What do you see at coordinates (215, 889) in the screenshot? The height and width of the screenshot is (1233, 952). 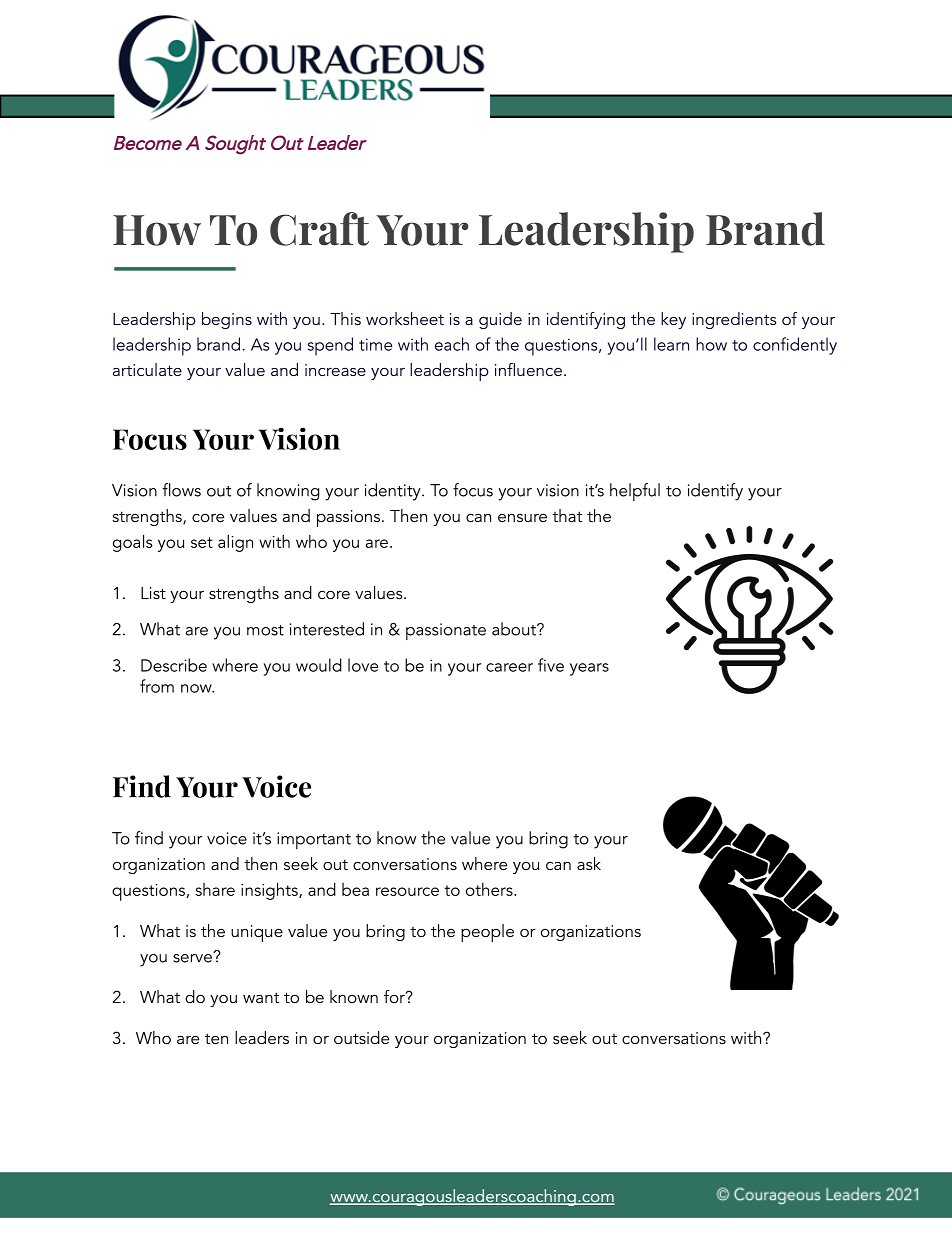 I see `share` at bounding box center [215, 889].
